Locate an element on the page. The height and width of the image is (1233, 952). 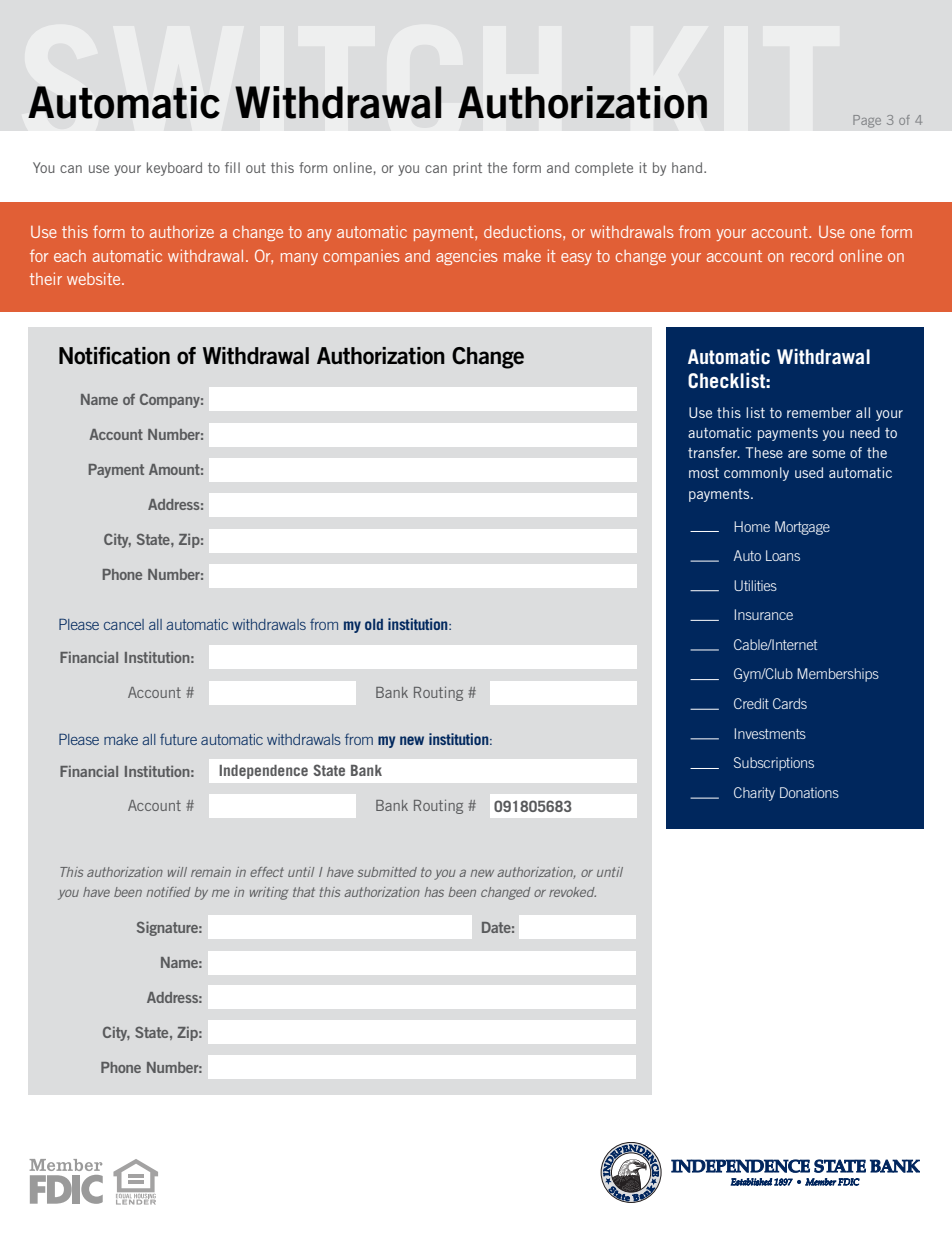
cancel is located at coordinates (124, 624).
